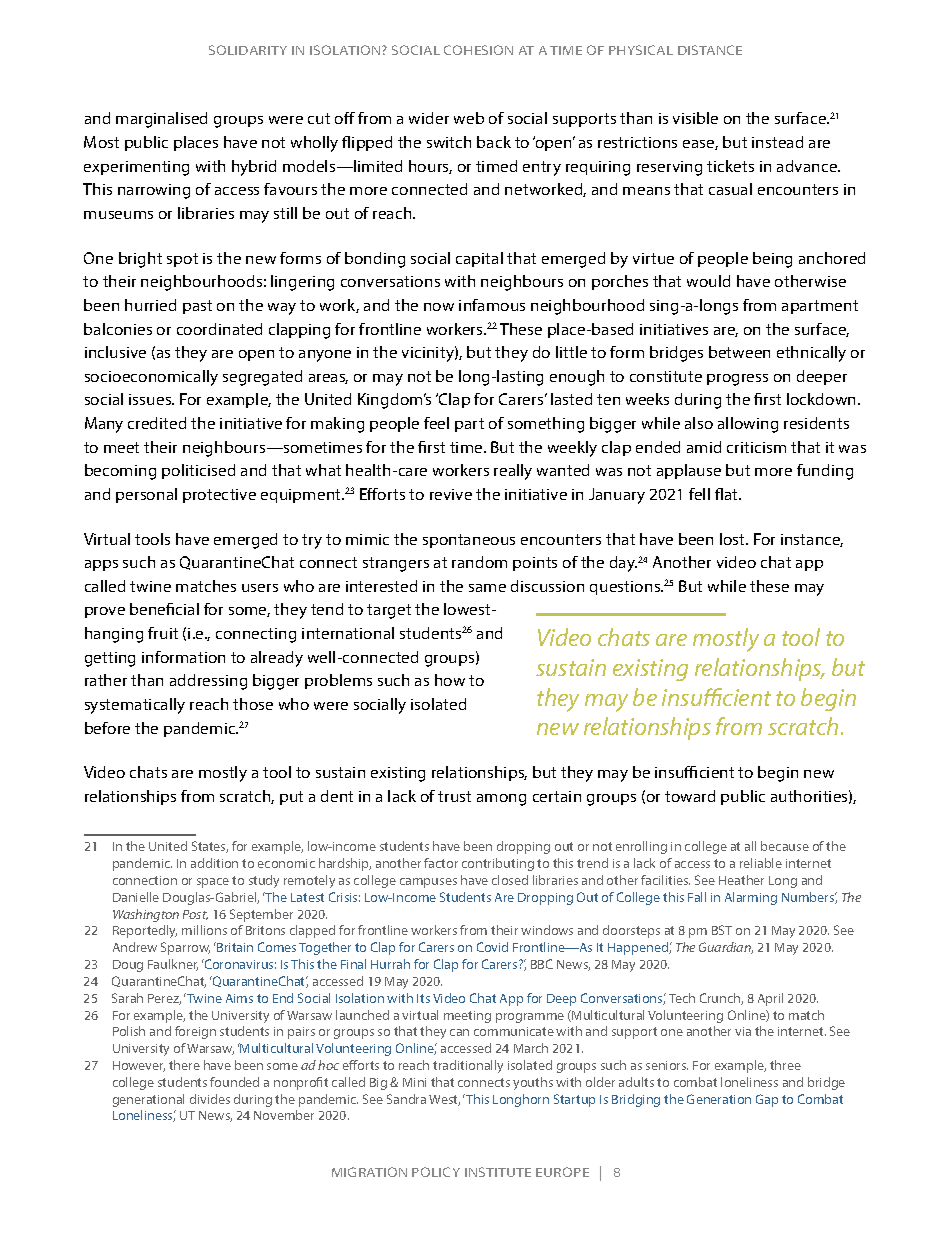 Image resolution: width=952 pixels, height=1233 pixels. I want to click on traditionally, so click(468, 1066).
